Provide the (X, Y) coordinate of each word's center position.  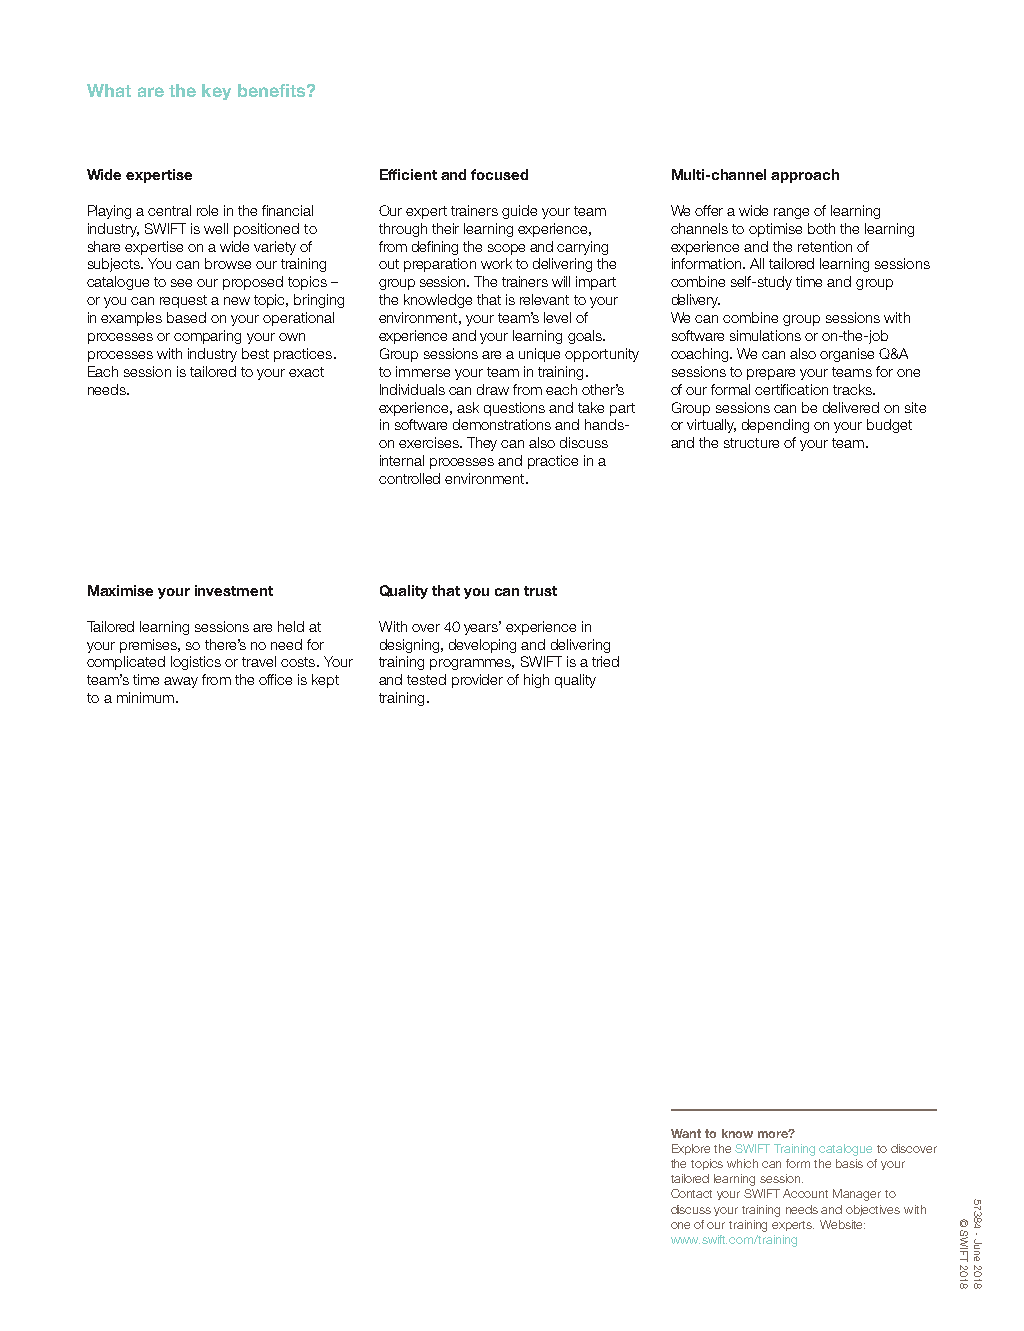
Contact (691, 1193)
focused (499, 174)
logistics (196, 663)
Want (686, 1133)
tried (605, 661)
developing (482, 646)
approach (805, 176)
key (216, 92)
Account (805, 1193)
